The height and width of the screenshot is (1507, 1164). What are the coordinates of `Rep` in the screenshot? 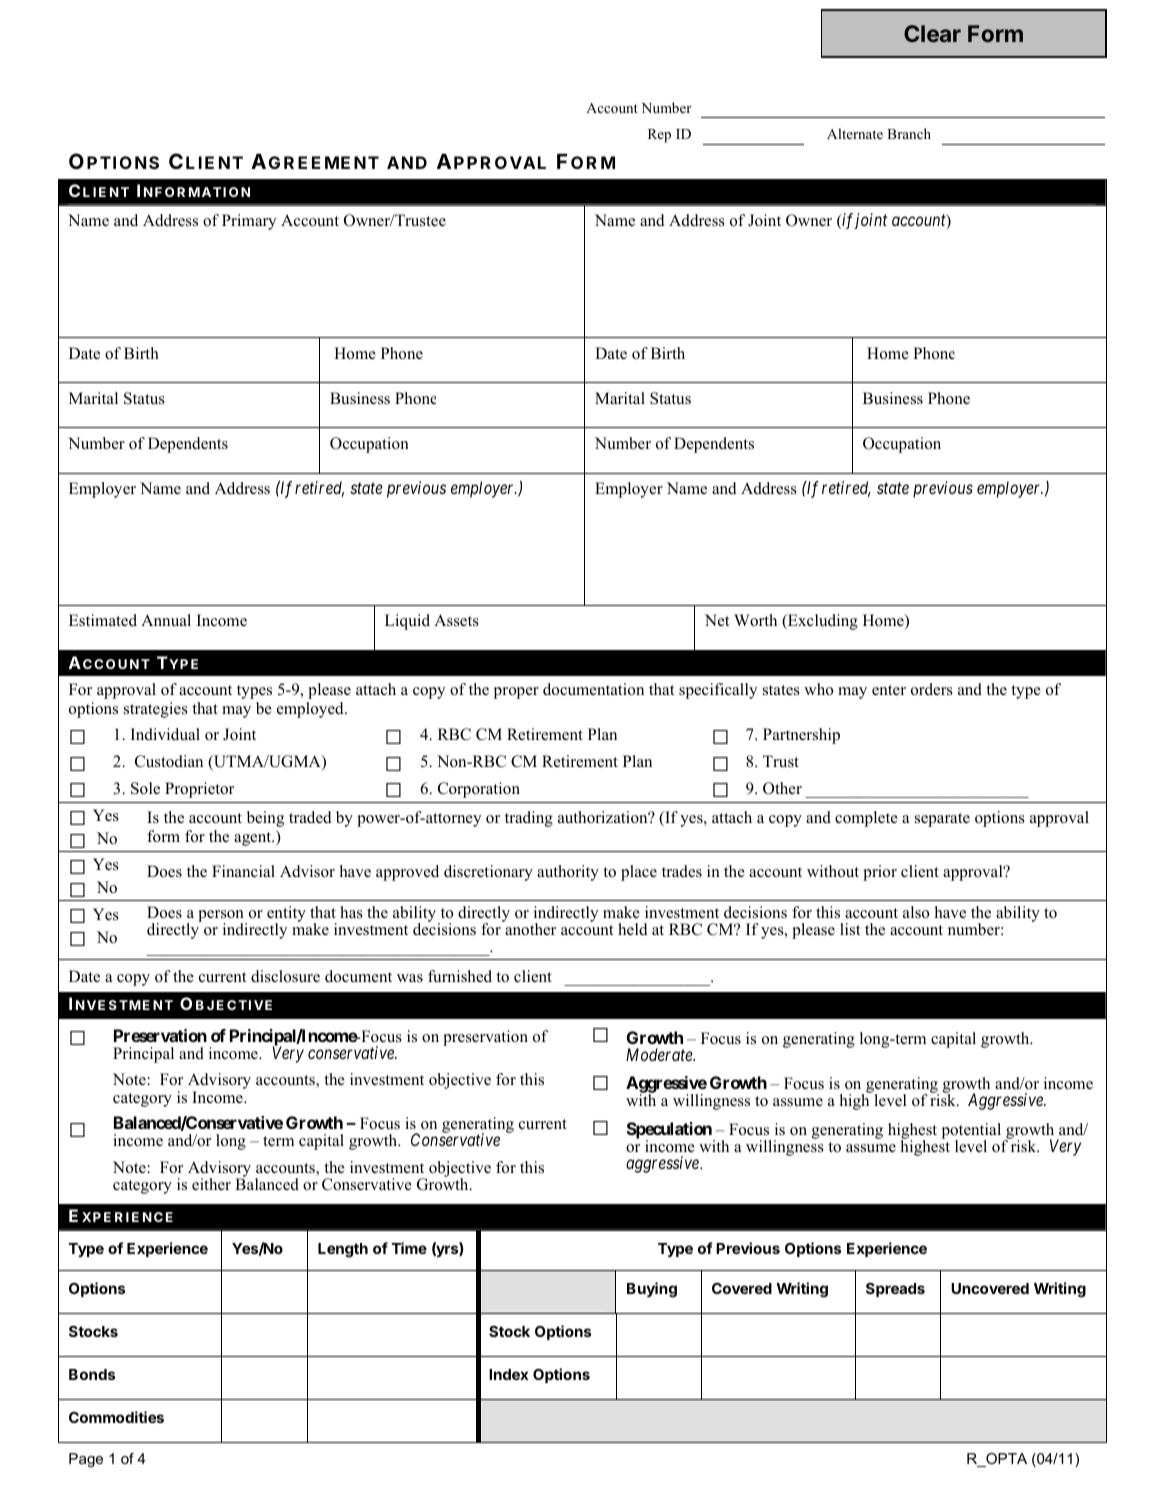 It's located at (659, 136).
